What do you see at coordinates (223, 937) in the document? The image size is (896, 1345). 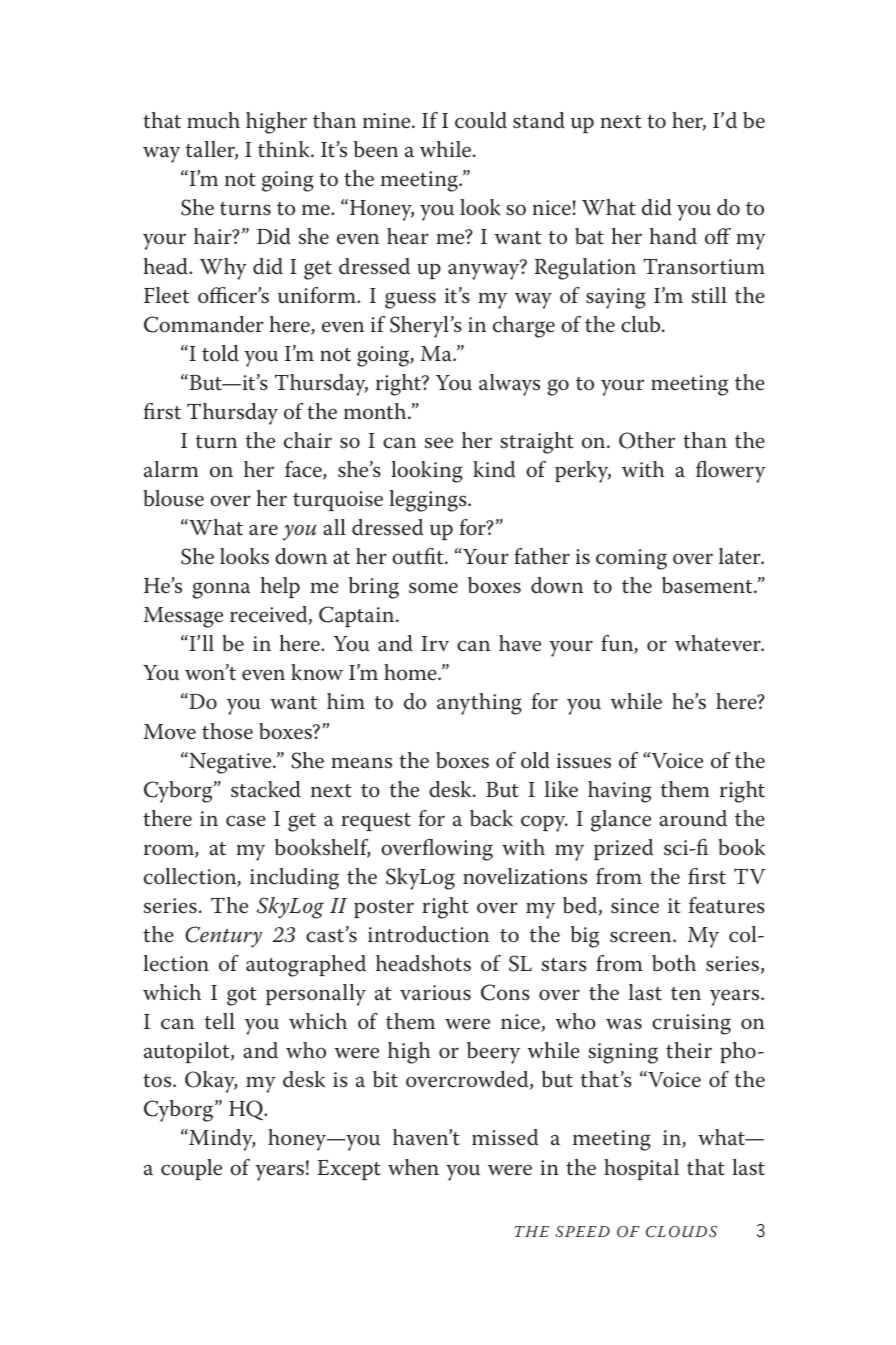 I see `Century` at bounding box center [223, 937].
